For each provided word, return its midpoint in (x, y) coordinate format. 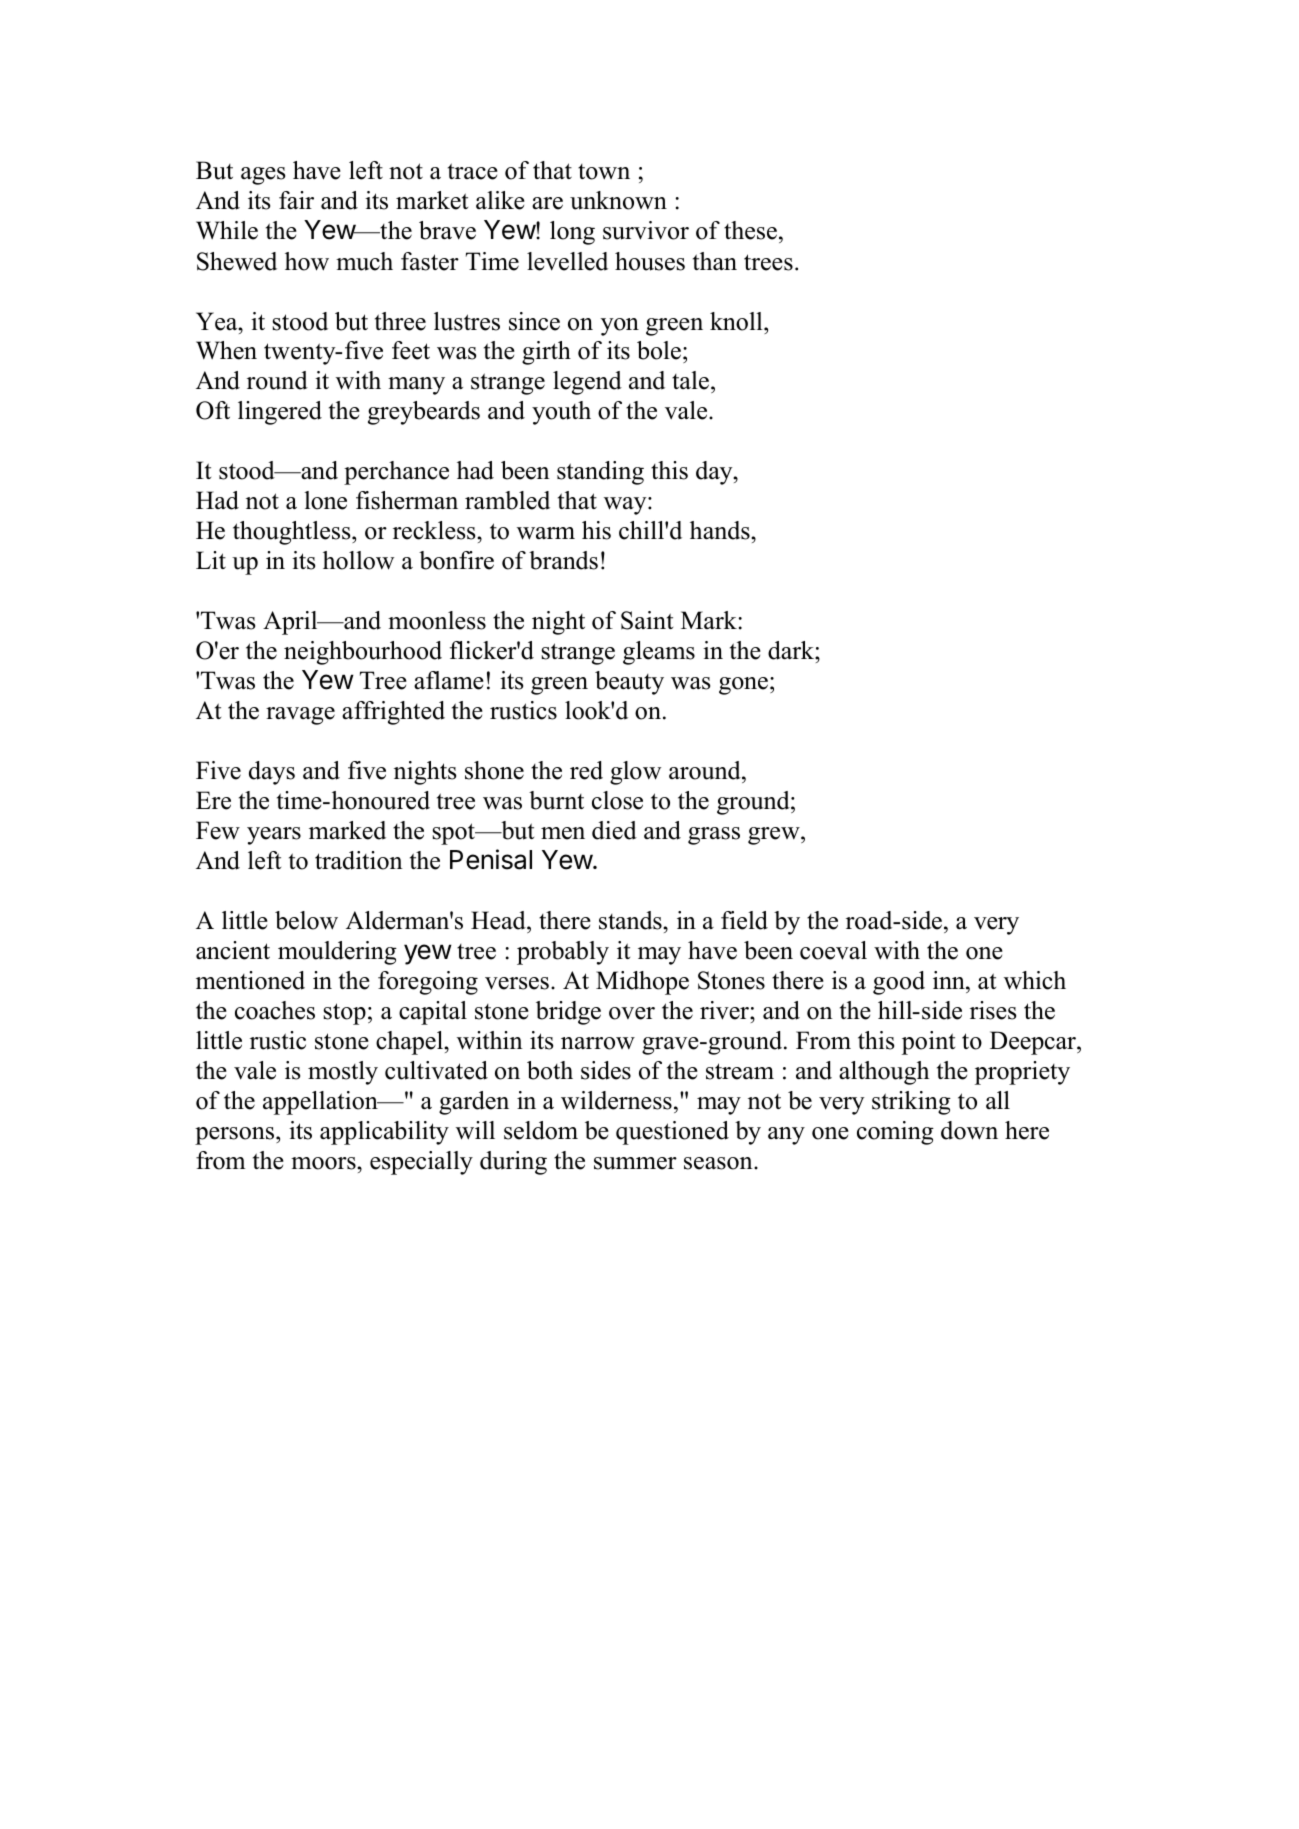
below (306, 920)
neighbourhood (363, 653)
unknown (618, 200)
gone (743, 686)
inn (950, 980)
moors (324, 1163)
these (750, 230)
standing (600, 473)
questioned (672, 1133)
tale (690, 380)
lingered (280, 413)
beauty (629, 683)
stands (631, 920)
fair (296, 200)
